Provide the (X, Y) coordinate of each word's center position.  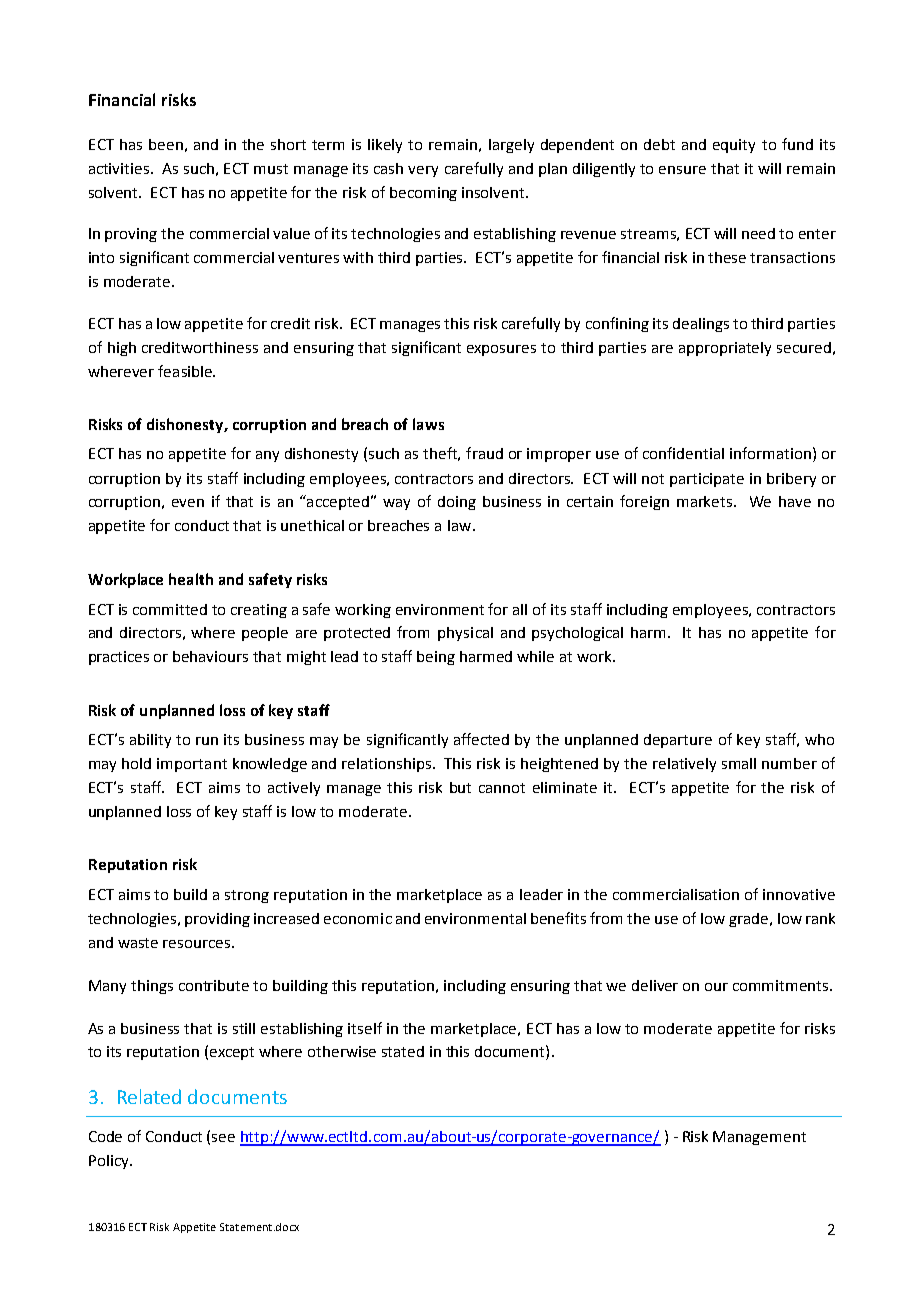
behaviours (210, 656)
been (166, 144)
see (223, 1138)
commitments (782, 985)
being (436, 658)
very (423, 171)
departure (678, 741)
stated (403, 1051)
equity (734, 146)
